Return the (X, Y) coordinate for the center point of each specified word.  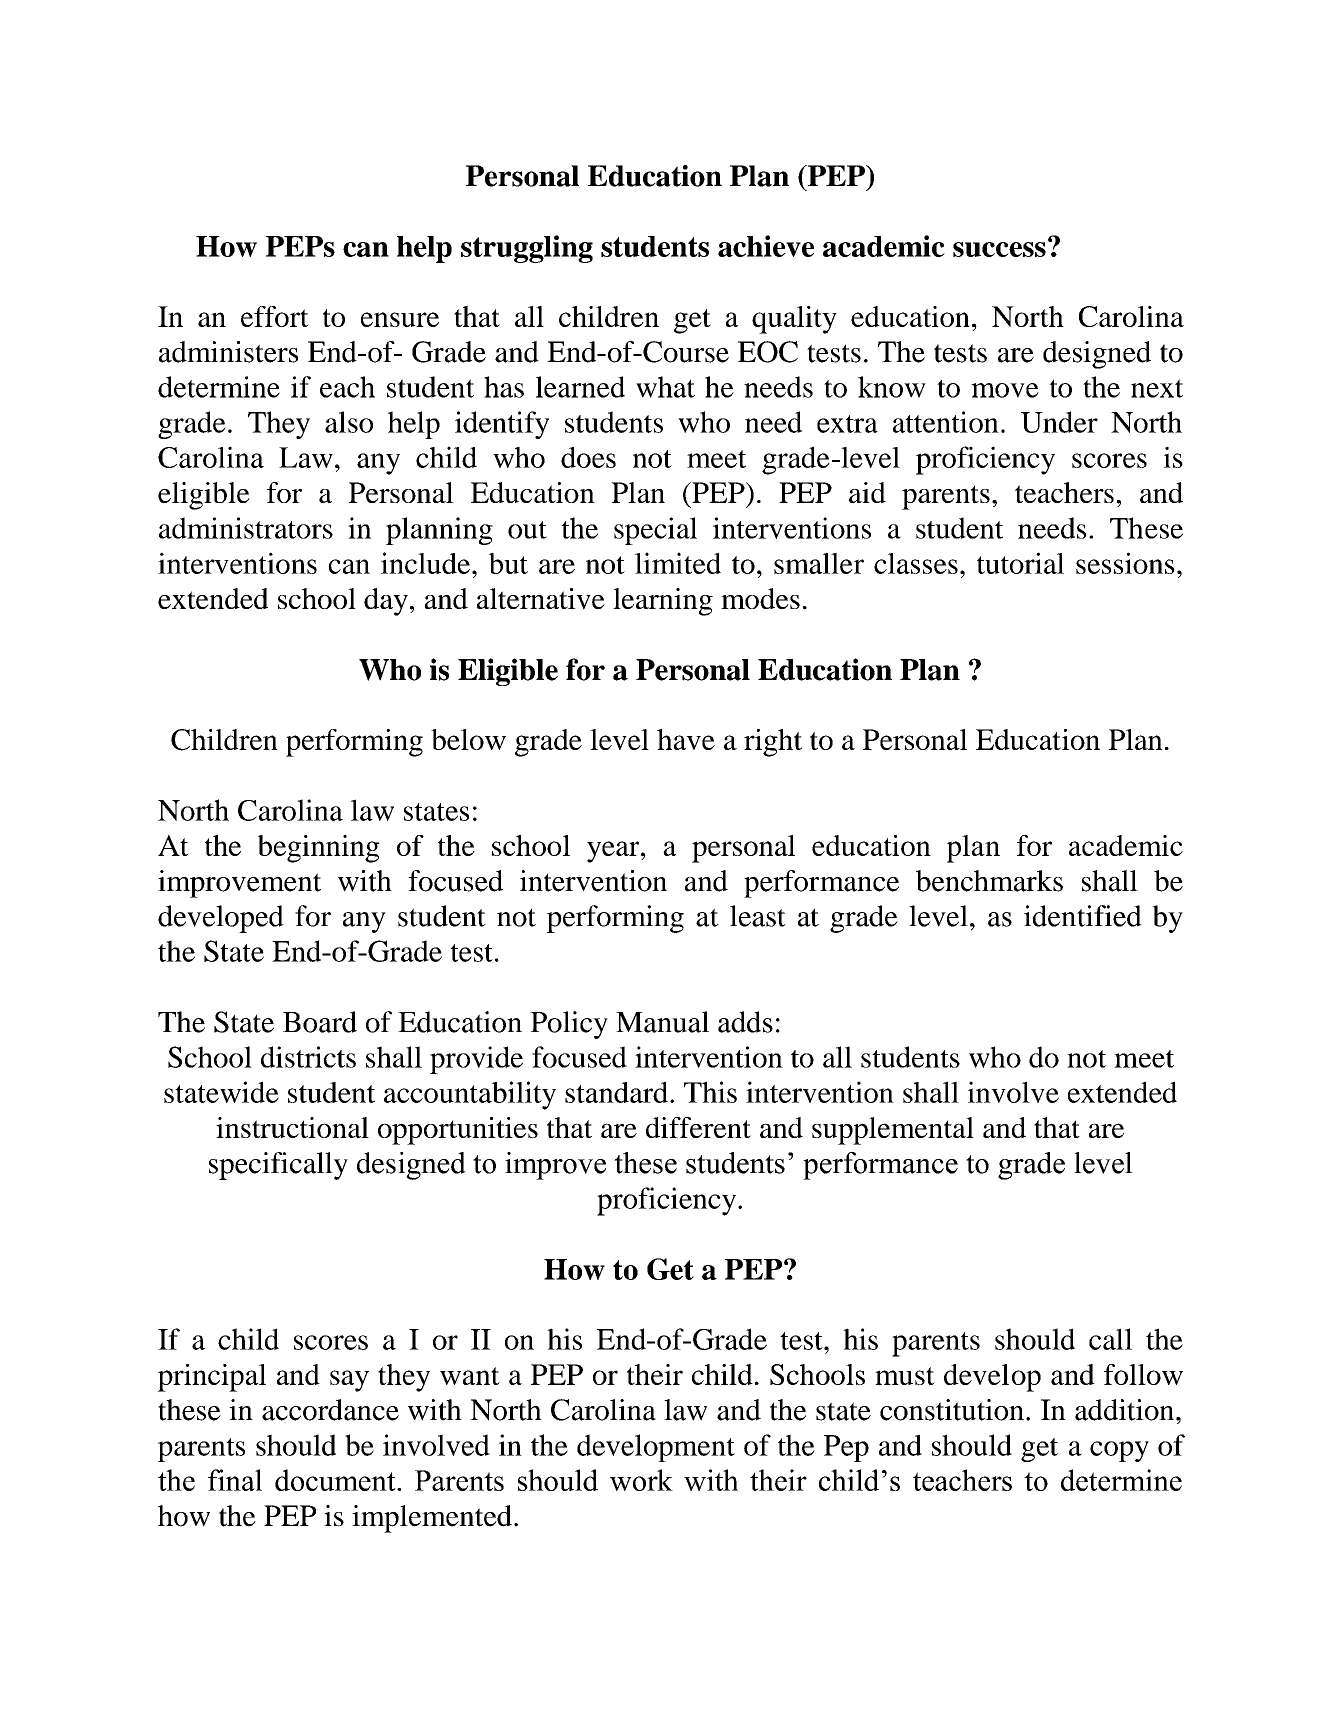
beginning (319, 849)
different (698, 1127)
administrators (246, 528)
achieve (766, 246)
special (655, 531)
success (999, 249)
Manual (662, 1022)
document (336, 1480)
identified (1083, 916)
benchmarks (989, 881)
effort (275, 316)
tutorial (1020, 563)
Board (320, 1022)
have (686, 739)
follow (1143, 1374)
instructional (292, 1127)
